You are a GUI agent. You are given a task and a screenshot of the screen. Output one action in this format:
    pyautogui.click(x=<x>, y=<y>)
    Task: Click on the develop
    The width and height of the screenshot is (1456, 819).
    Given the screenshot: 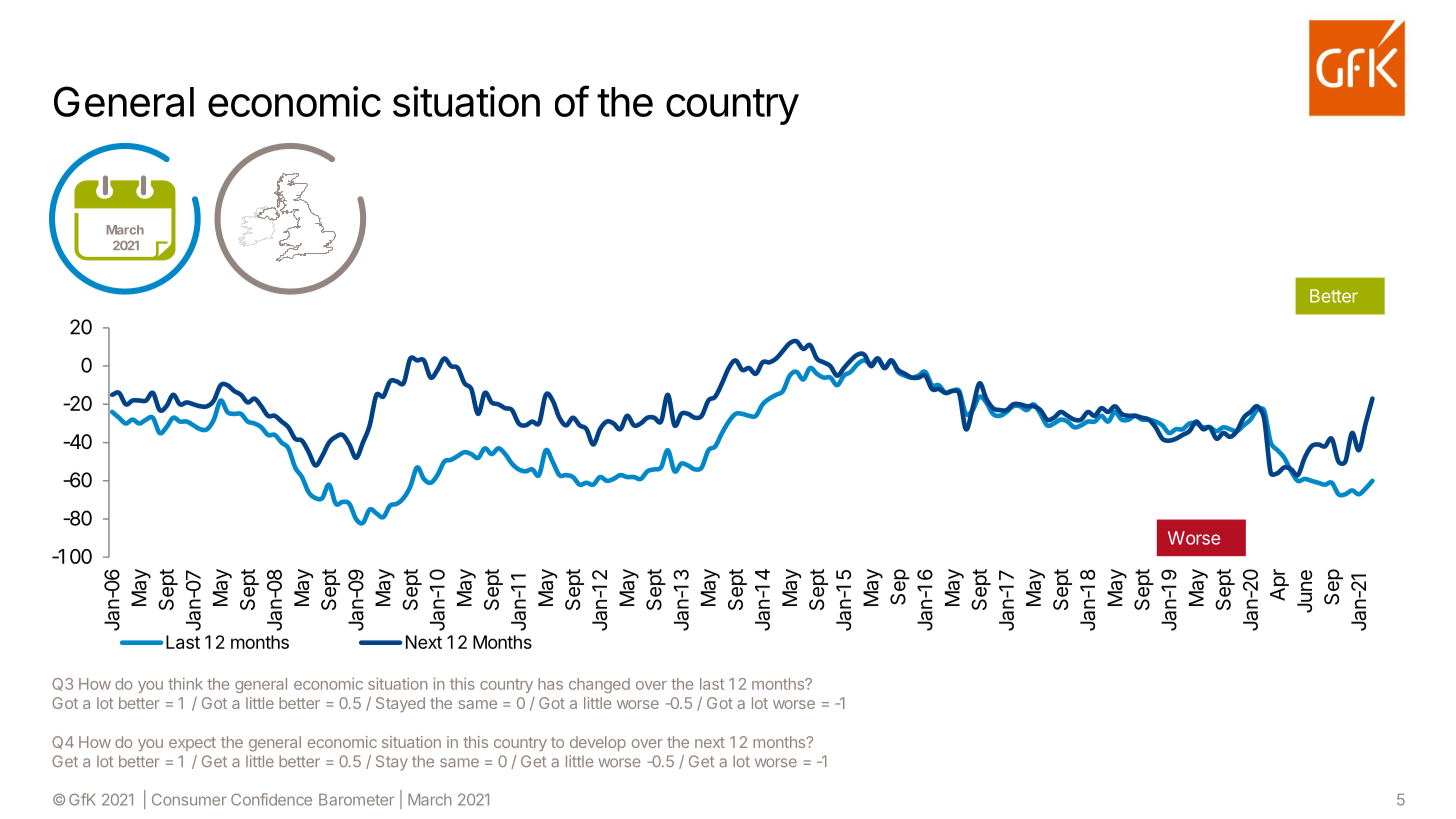 What is the action you would take?
    pyautogui.click(x=598, y=743)
